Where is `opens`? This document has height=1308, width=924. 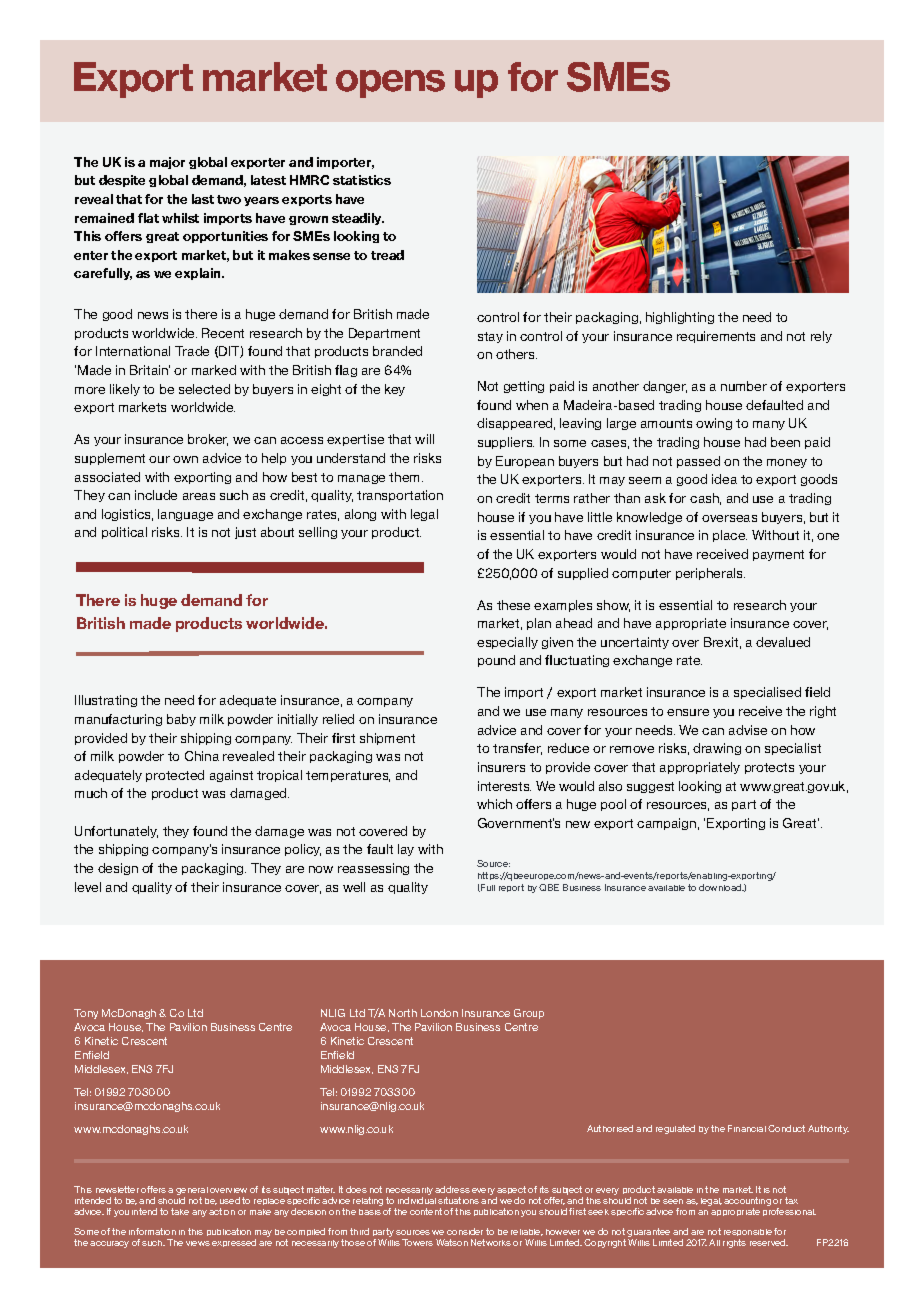
opens is located at coordinates (390, 84).
